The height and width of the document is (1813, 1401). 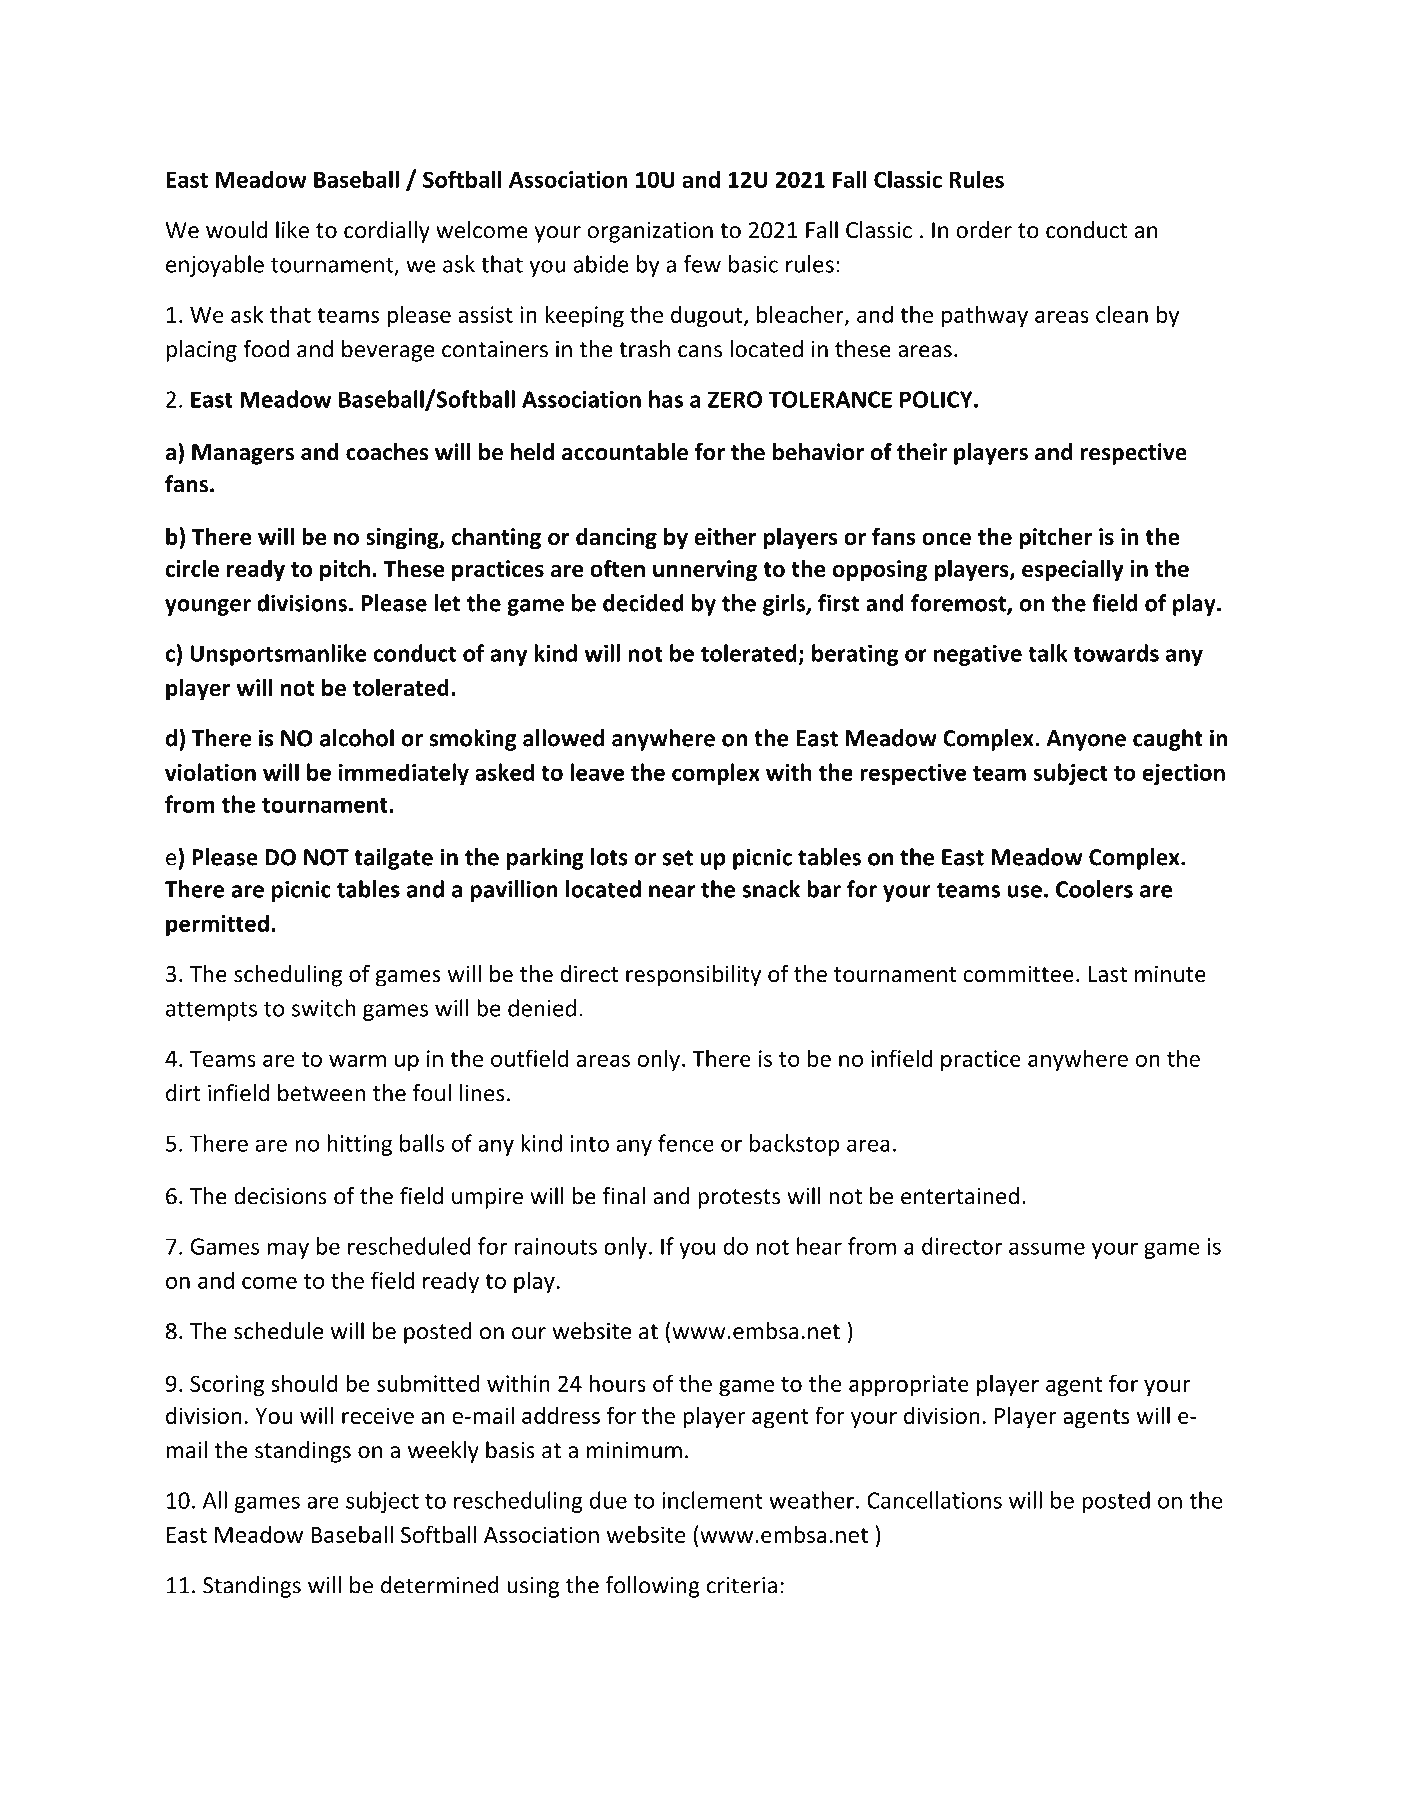 What do you see at coordinates (1086, 740) in the document?
I see `Anyone` at bounding box center [1086, 740].
